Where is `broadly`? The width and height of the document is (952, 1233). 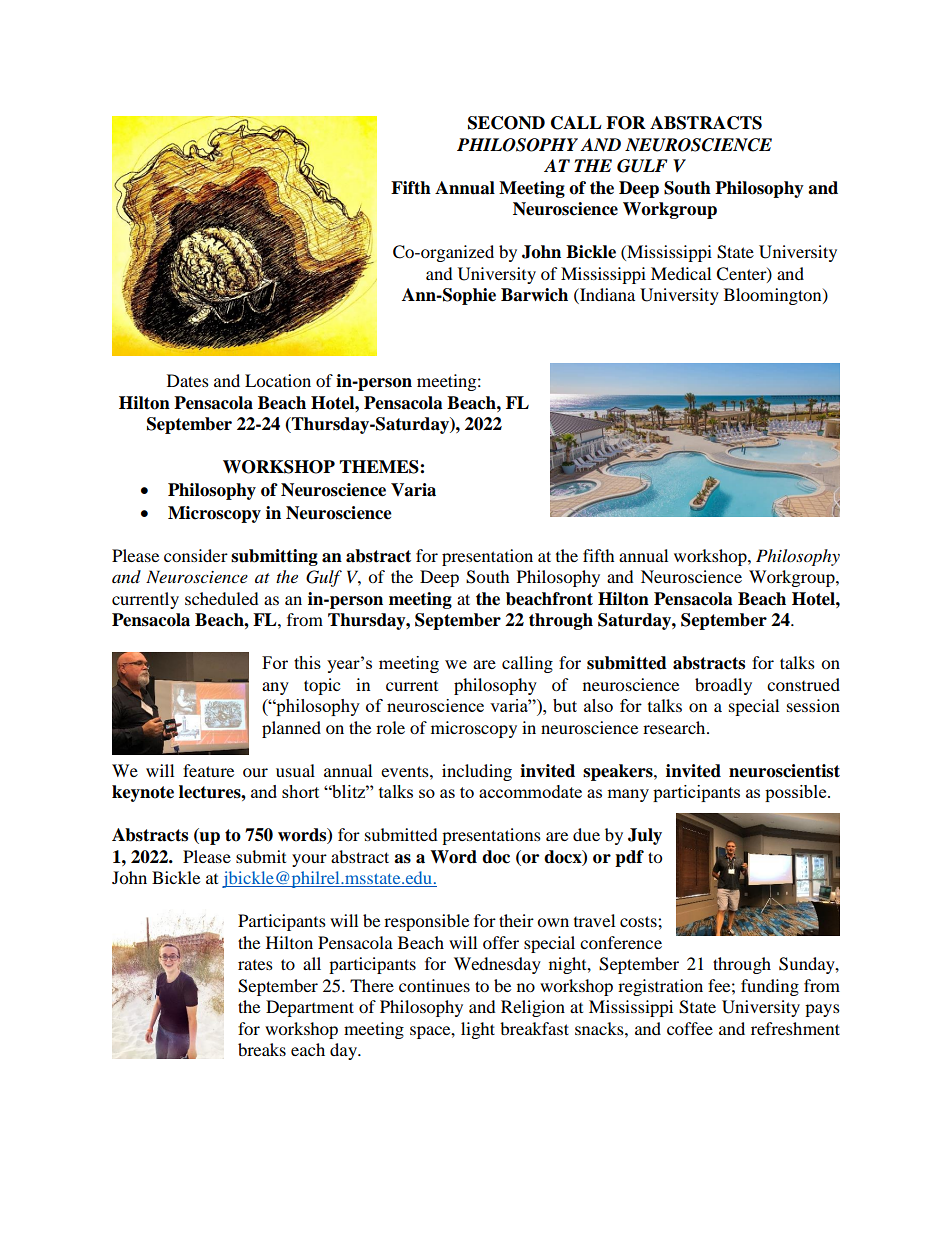 broadly is located at coordinates (723, 686).
